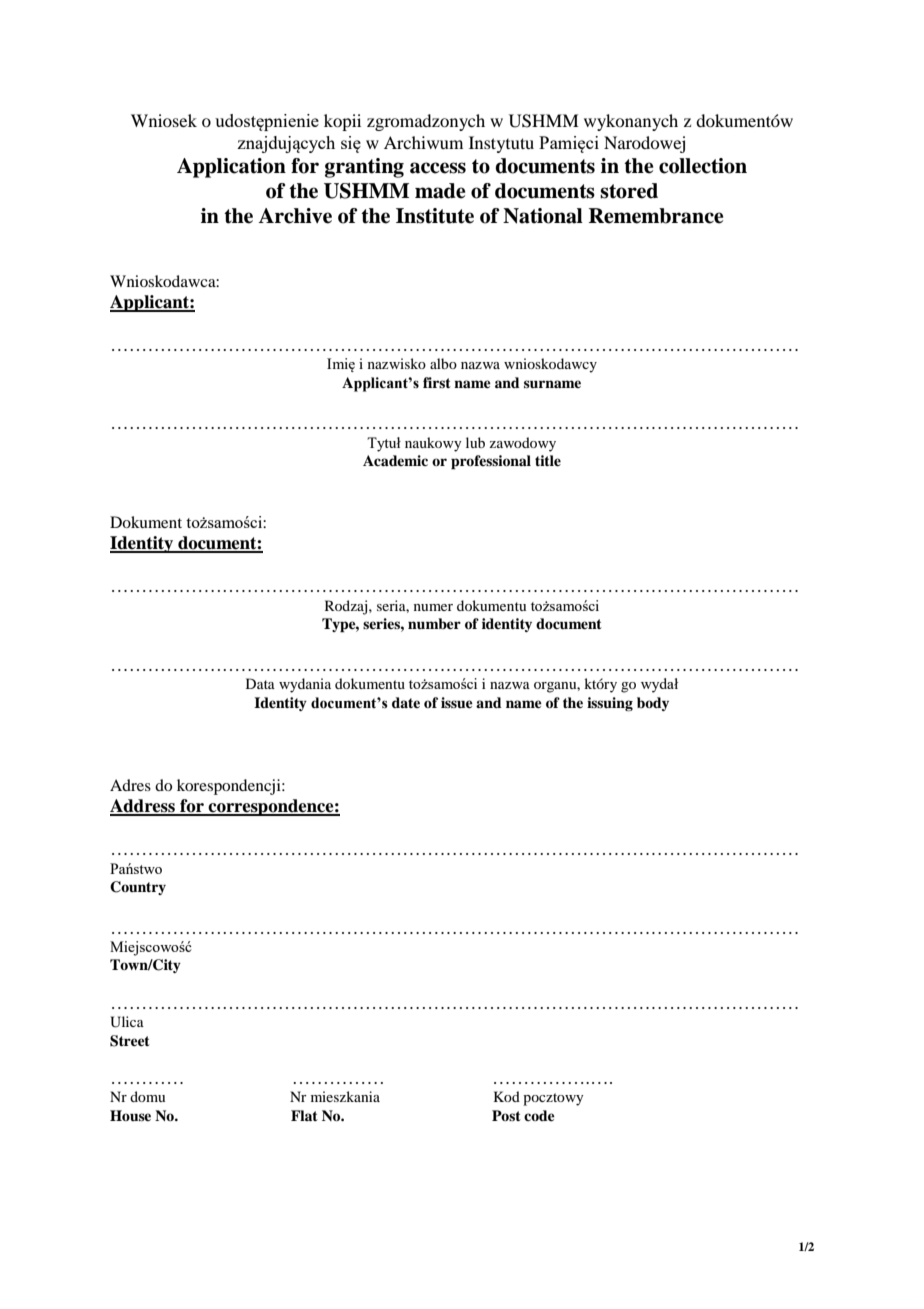 This document has height=1309, width=924. I want to click on Post, so click(506, 1115).
